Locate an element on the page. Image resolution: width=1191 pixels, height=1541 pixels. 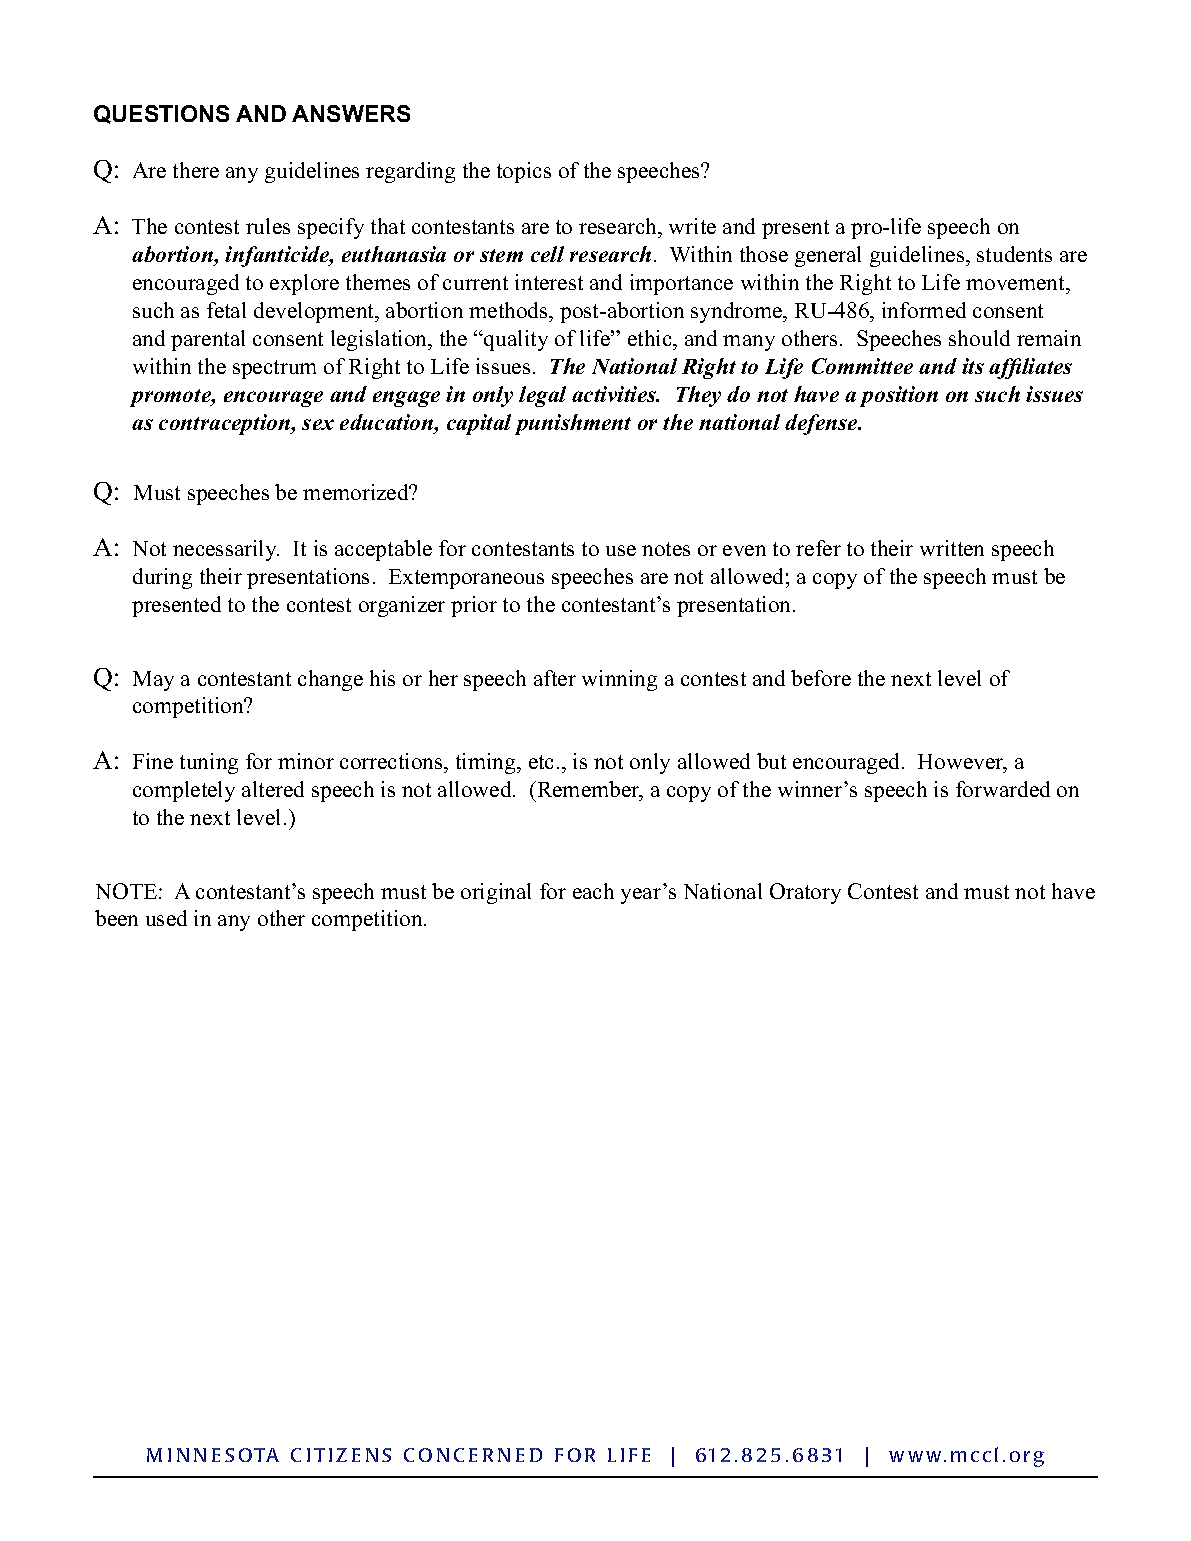
each is located at coordinates (593, 891).
